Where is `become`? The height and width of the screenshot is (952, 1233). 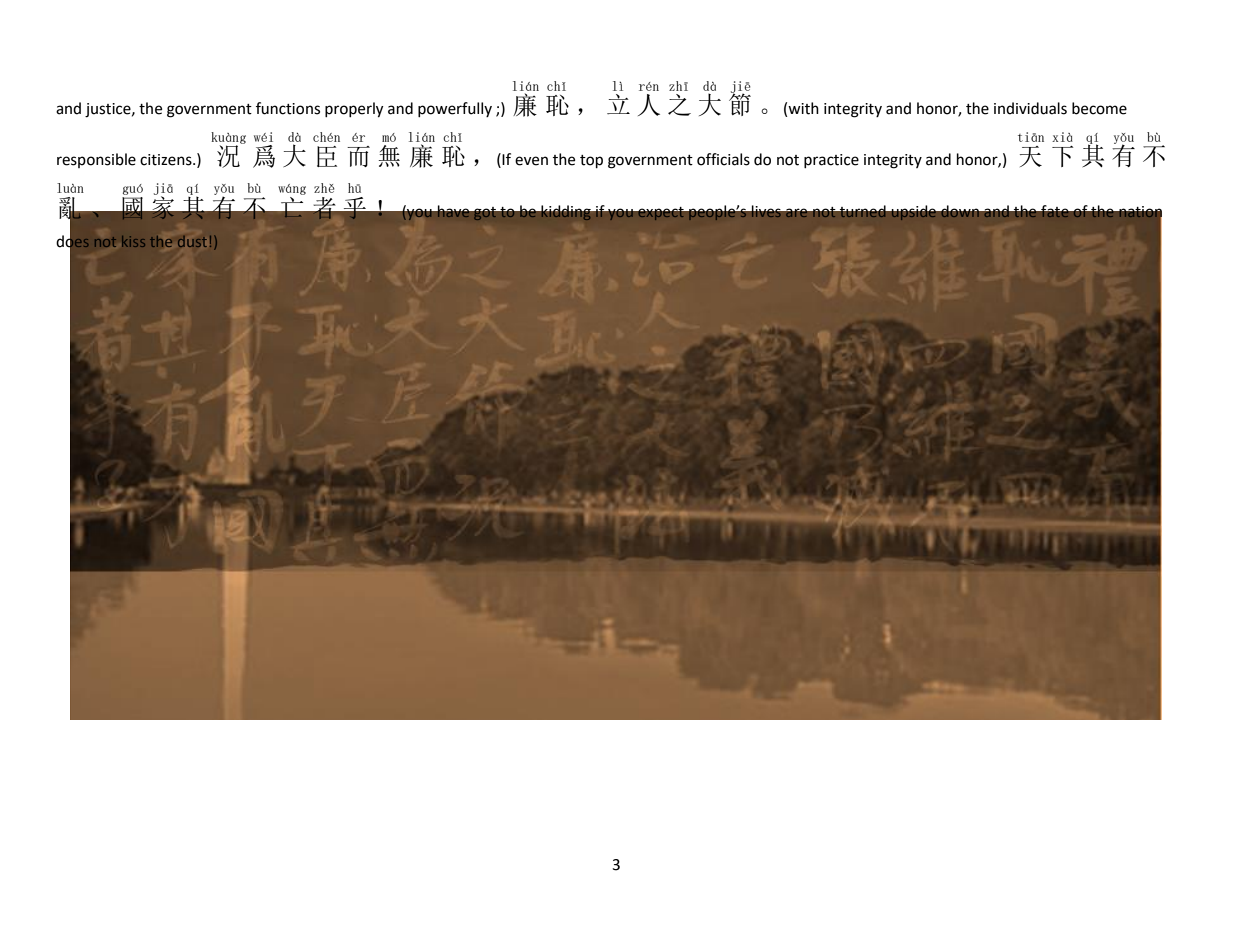
become is located at coordinates (1099, 108).
